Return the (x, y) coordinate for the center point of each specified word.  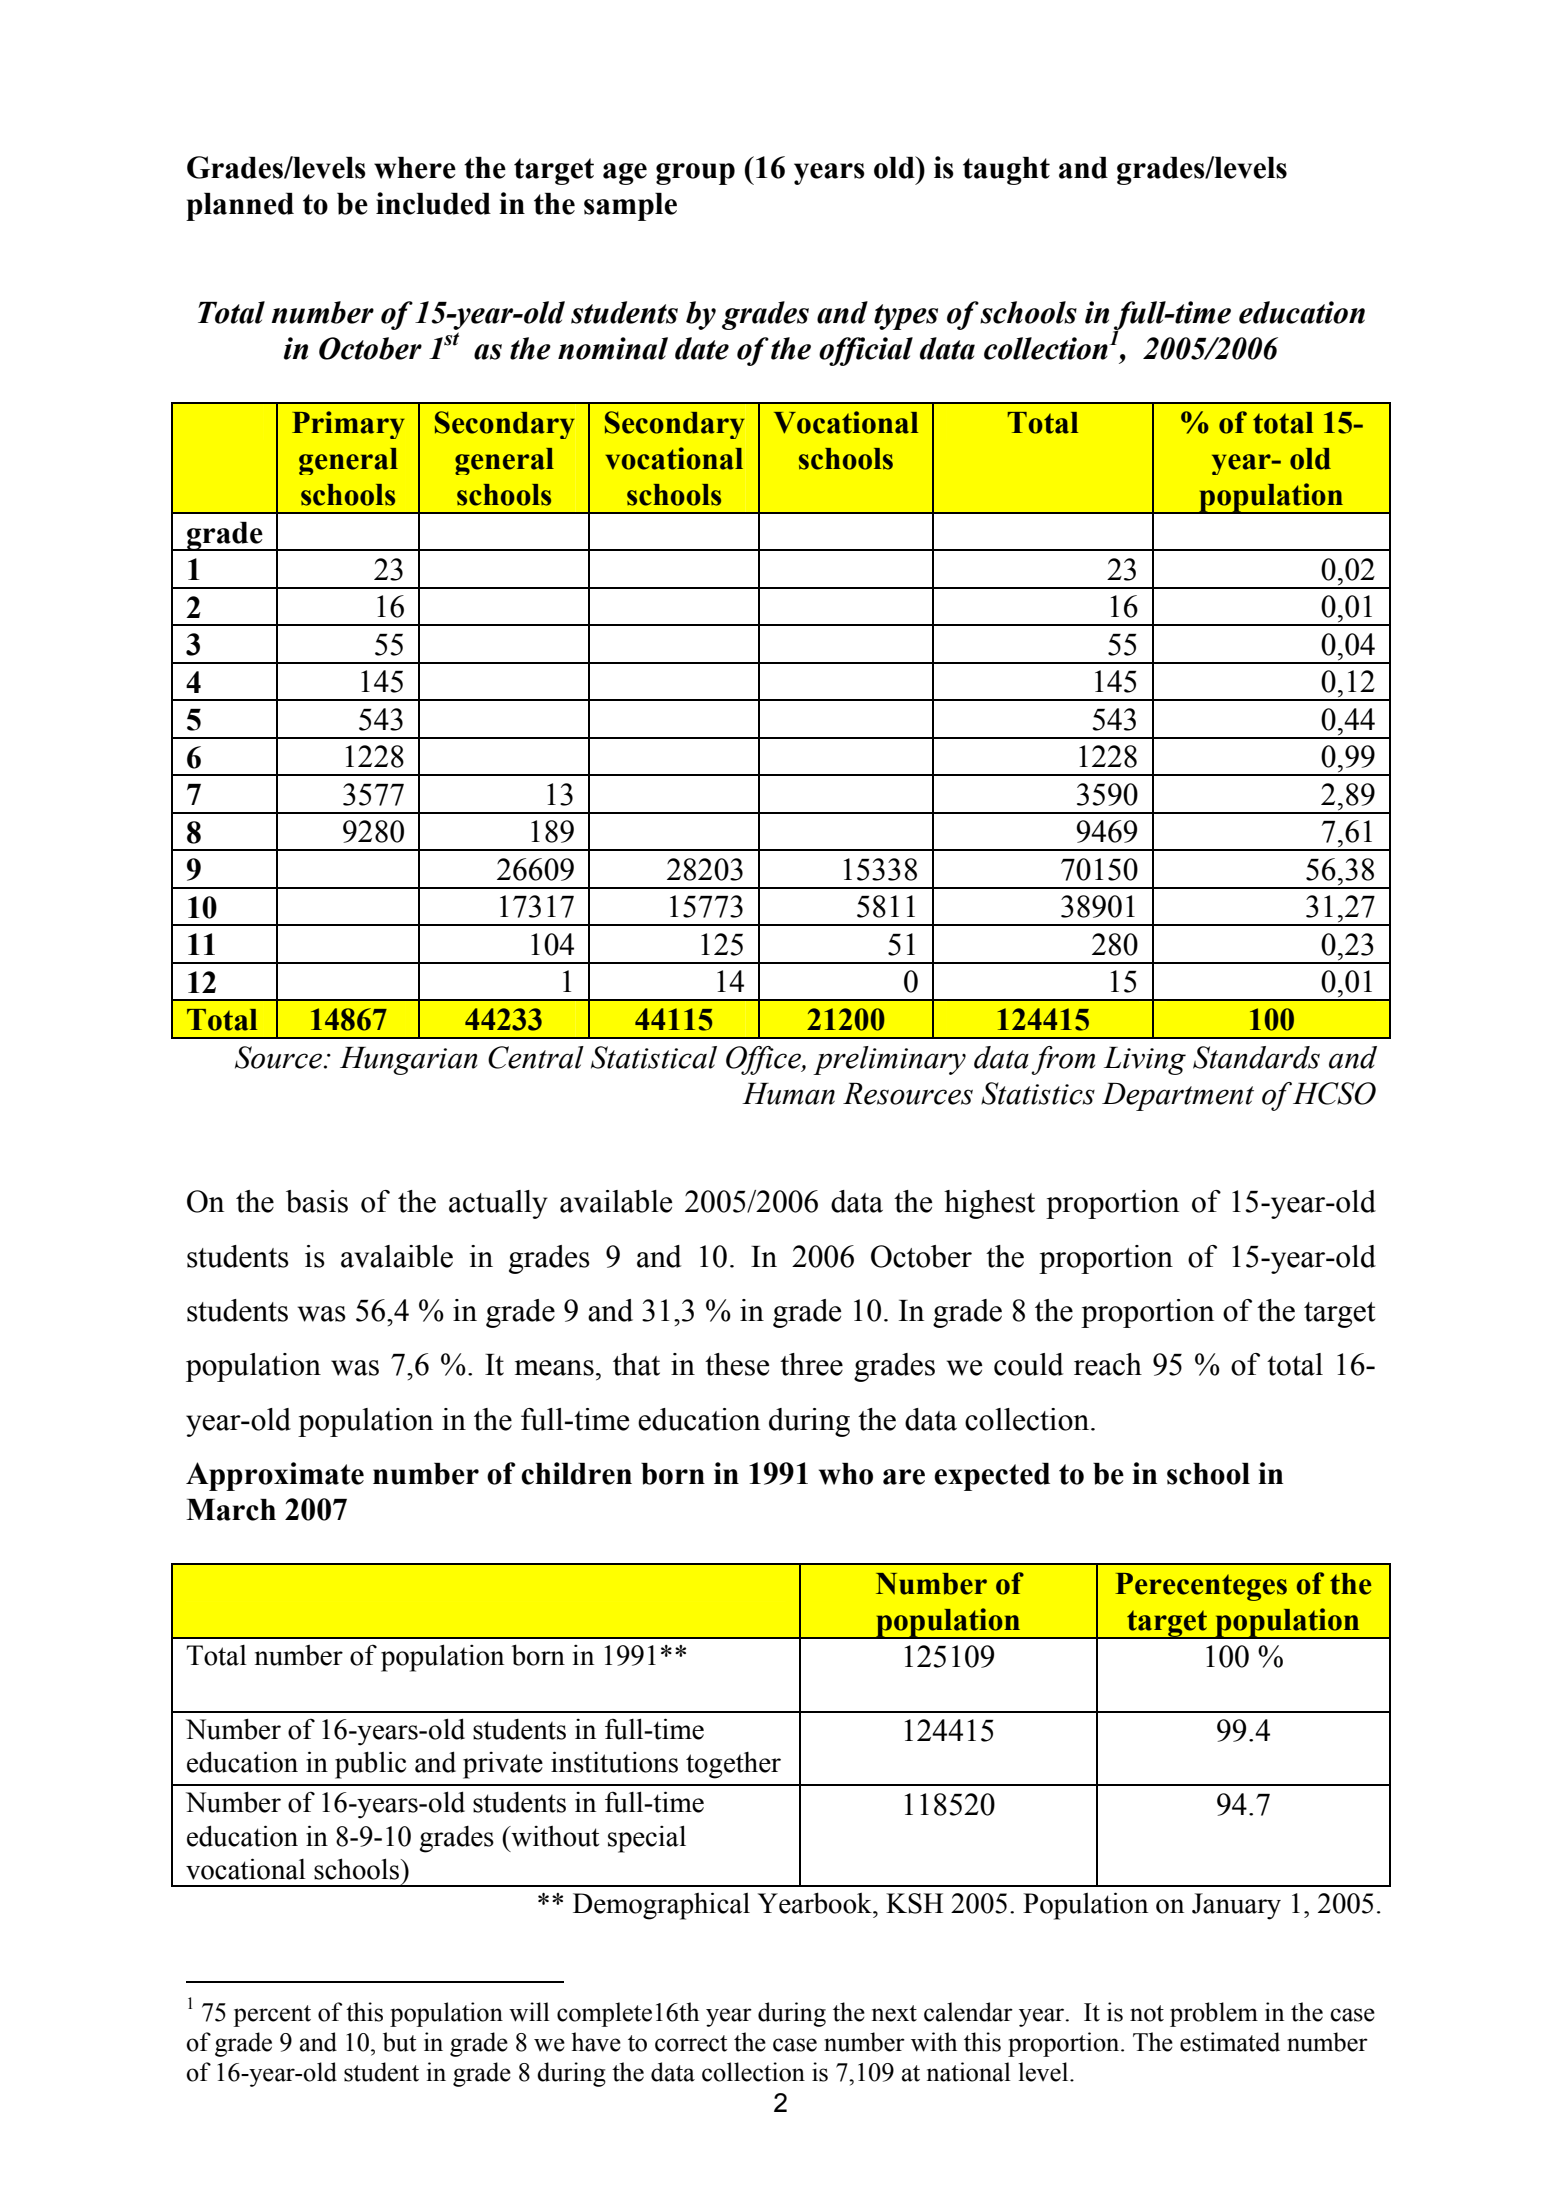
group (695, 174)
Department (1178, 1097)
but (400, 2042)
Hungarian (409, 1061)
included (433, 203)
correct (691, 2043)
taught (1006, 171)
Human (788, 1094)
